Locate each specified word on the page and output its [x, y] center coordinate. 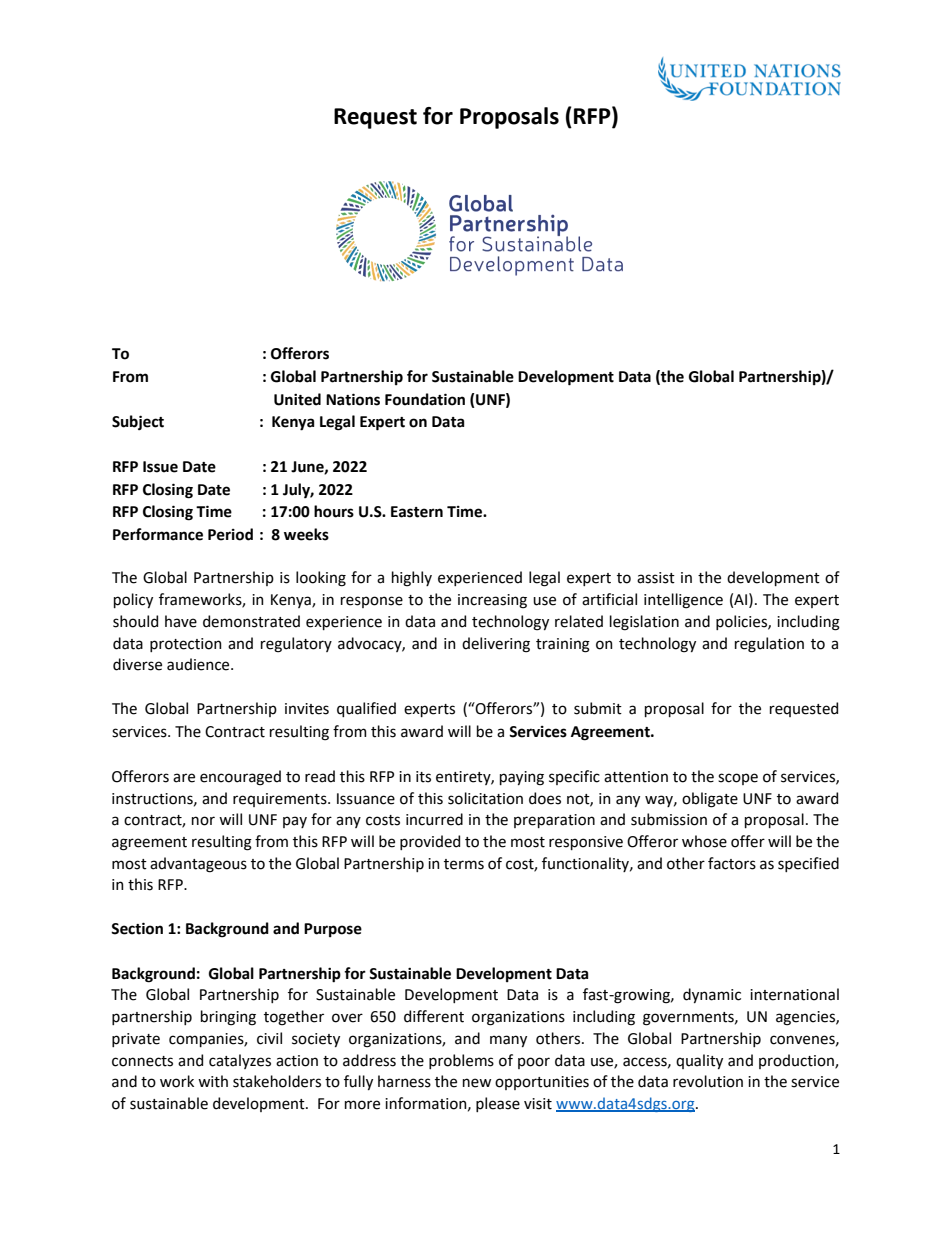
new [477, 1083]
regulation [769, 645]
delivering [496, 645]
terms [464, 864]
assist [656, 578]
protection [186, 645]
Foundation [425, 399]
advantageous [198, 865]
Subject [138, 422]
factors [732, 863]
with [213, 1081]
